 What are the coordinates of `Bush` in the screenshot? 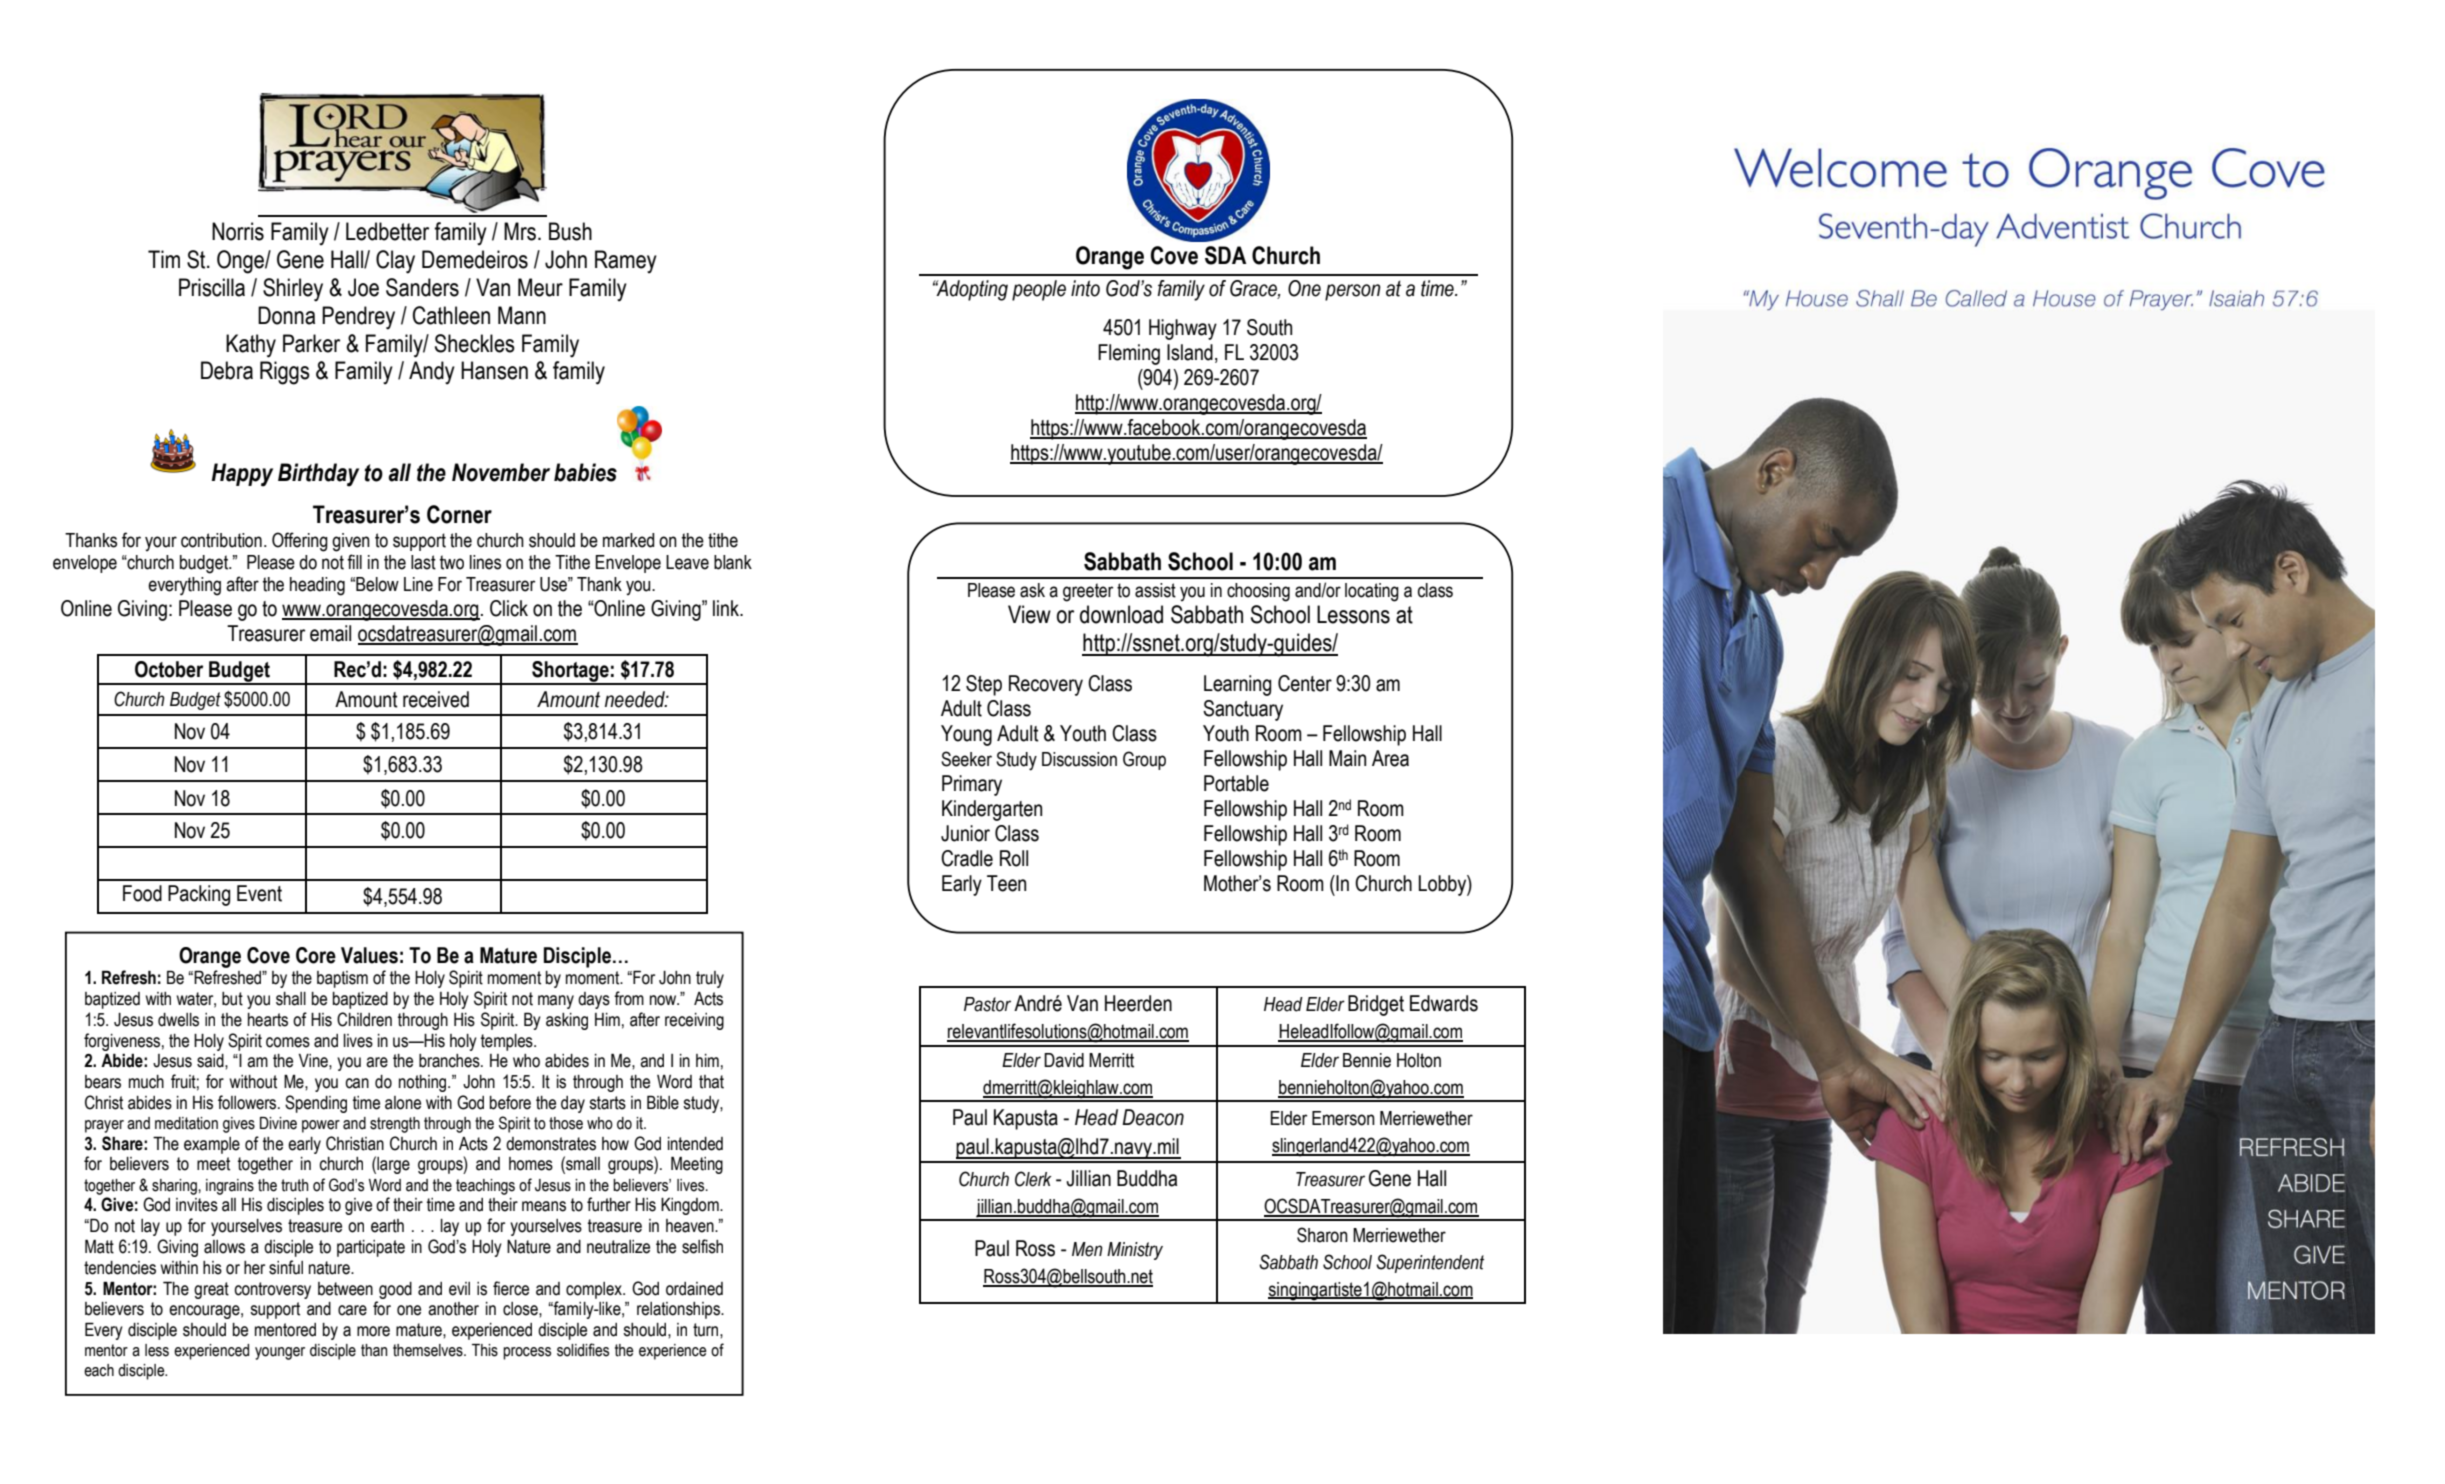 It's located at (570, 231).
